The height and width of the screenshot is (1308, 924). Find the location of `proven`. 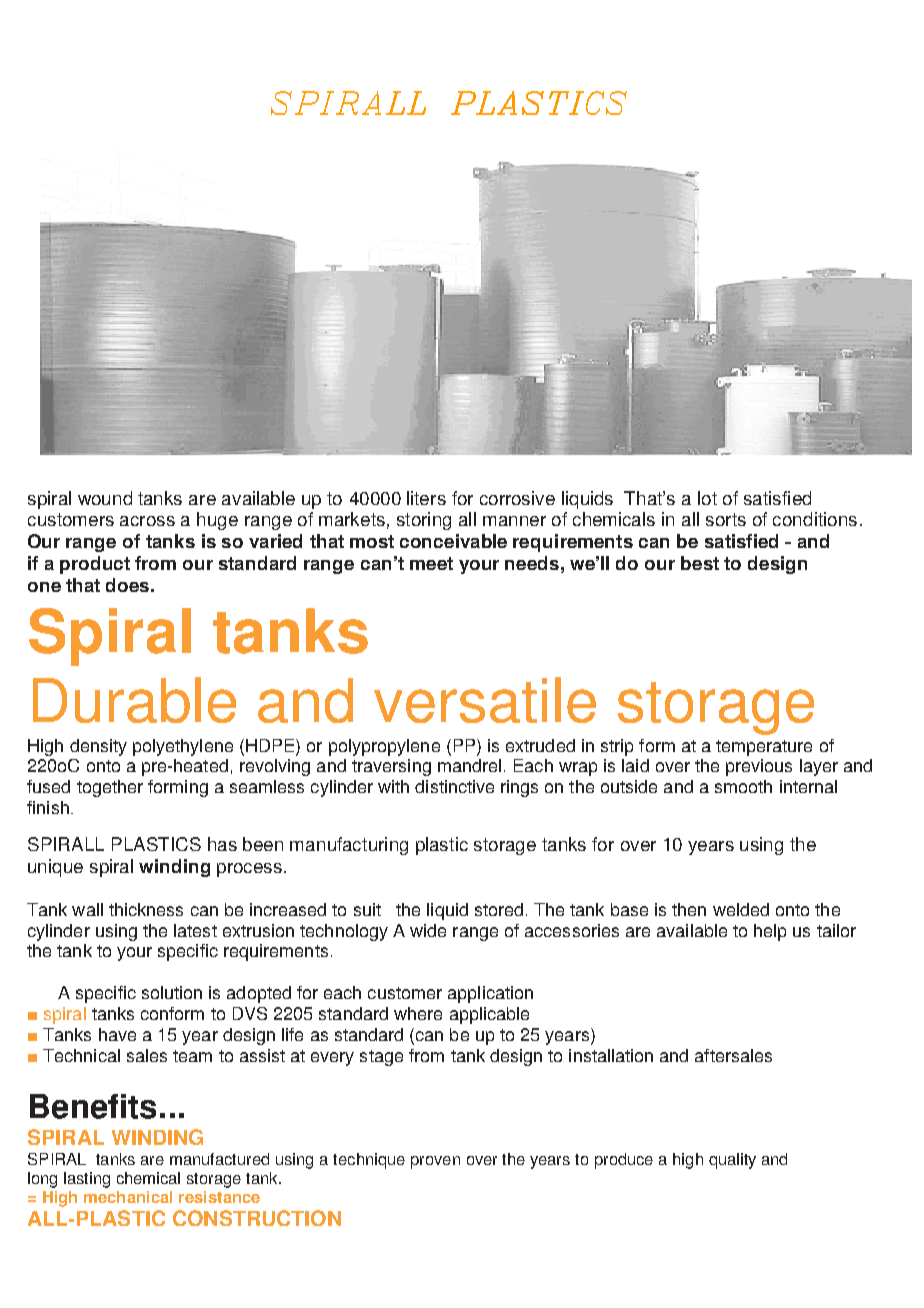

proven is located at coordinates (435, 1162).
